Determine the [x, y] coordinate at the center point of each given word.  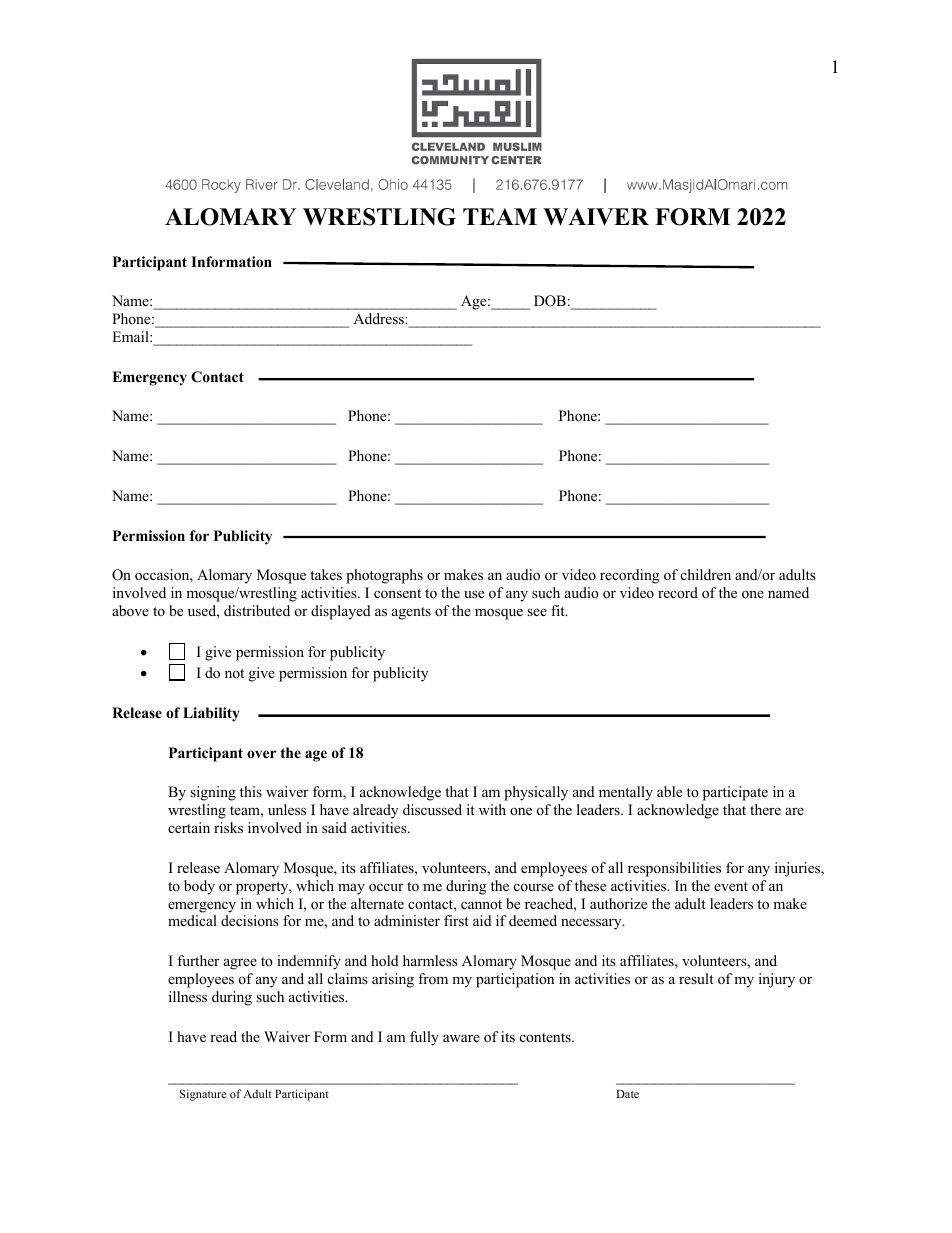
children [706, 574]
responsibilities [674, 869]
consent [397, 593]
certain [189, 827]
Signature [203, 1095]
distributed [257, 610]
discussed [432, 809]
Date [627, 1094]
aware [461, 1038]
